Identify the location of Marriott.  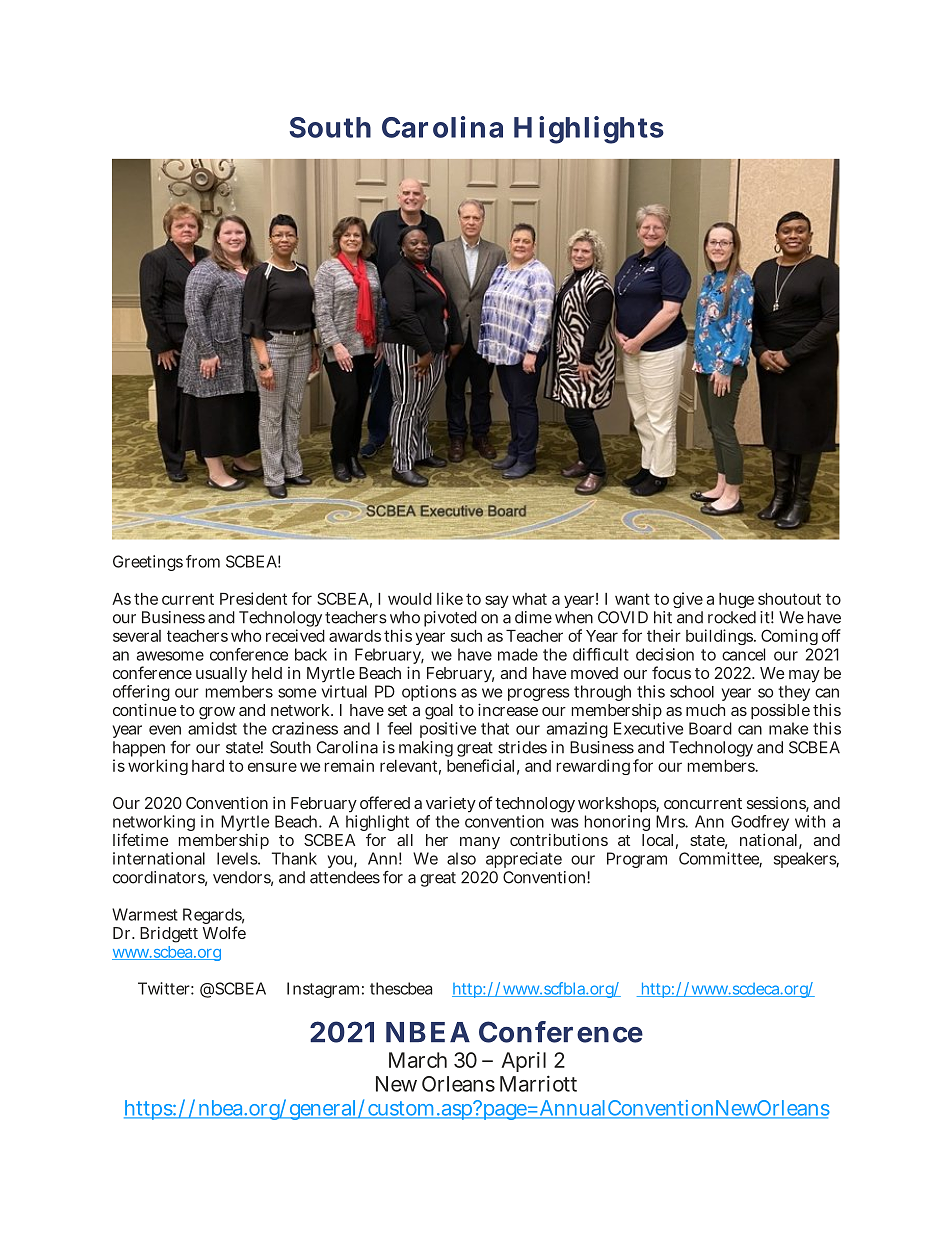
(538, 1083).
